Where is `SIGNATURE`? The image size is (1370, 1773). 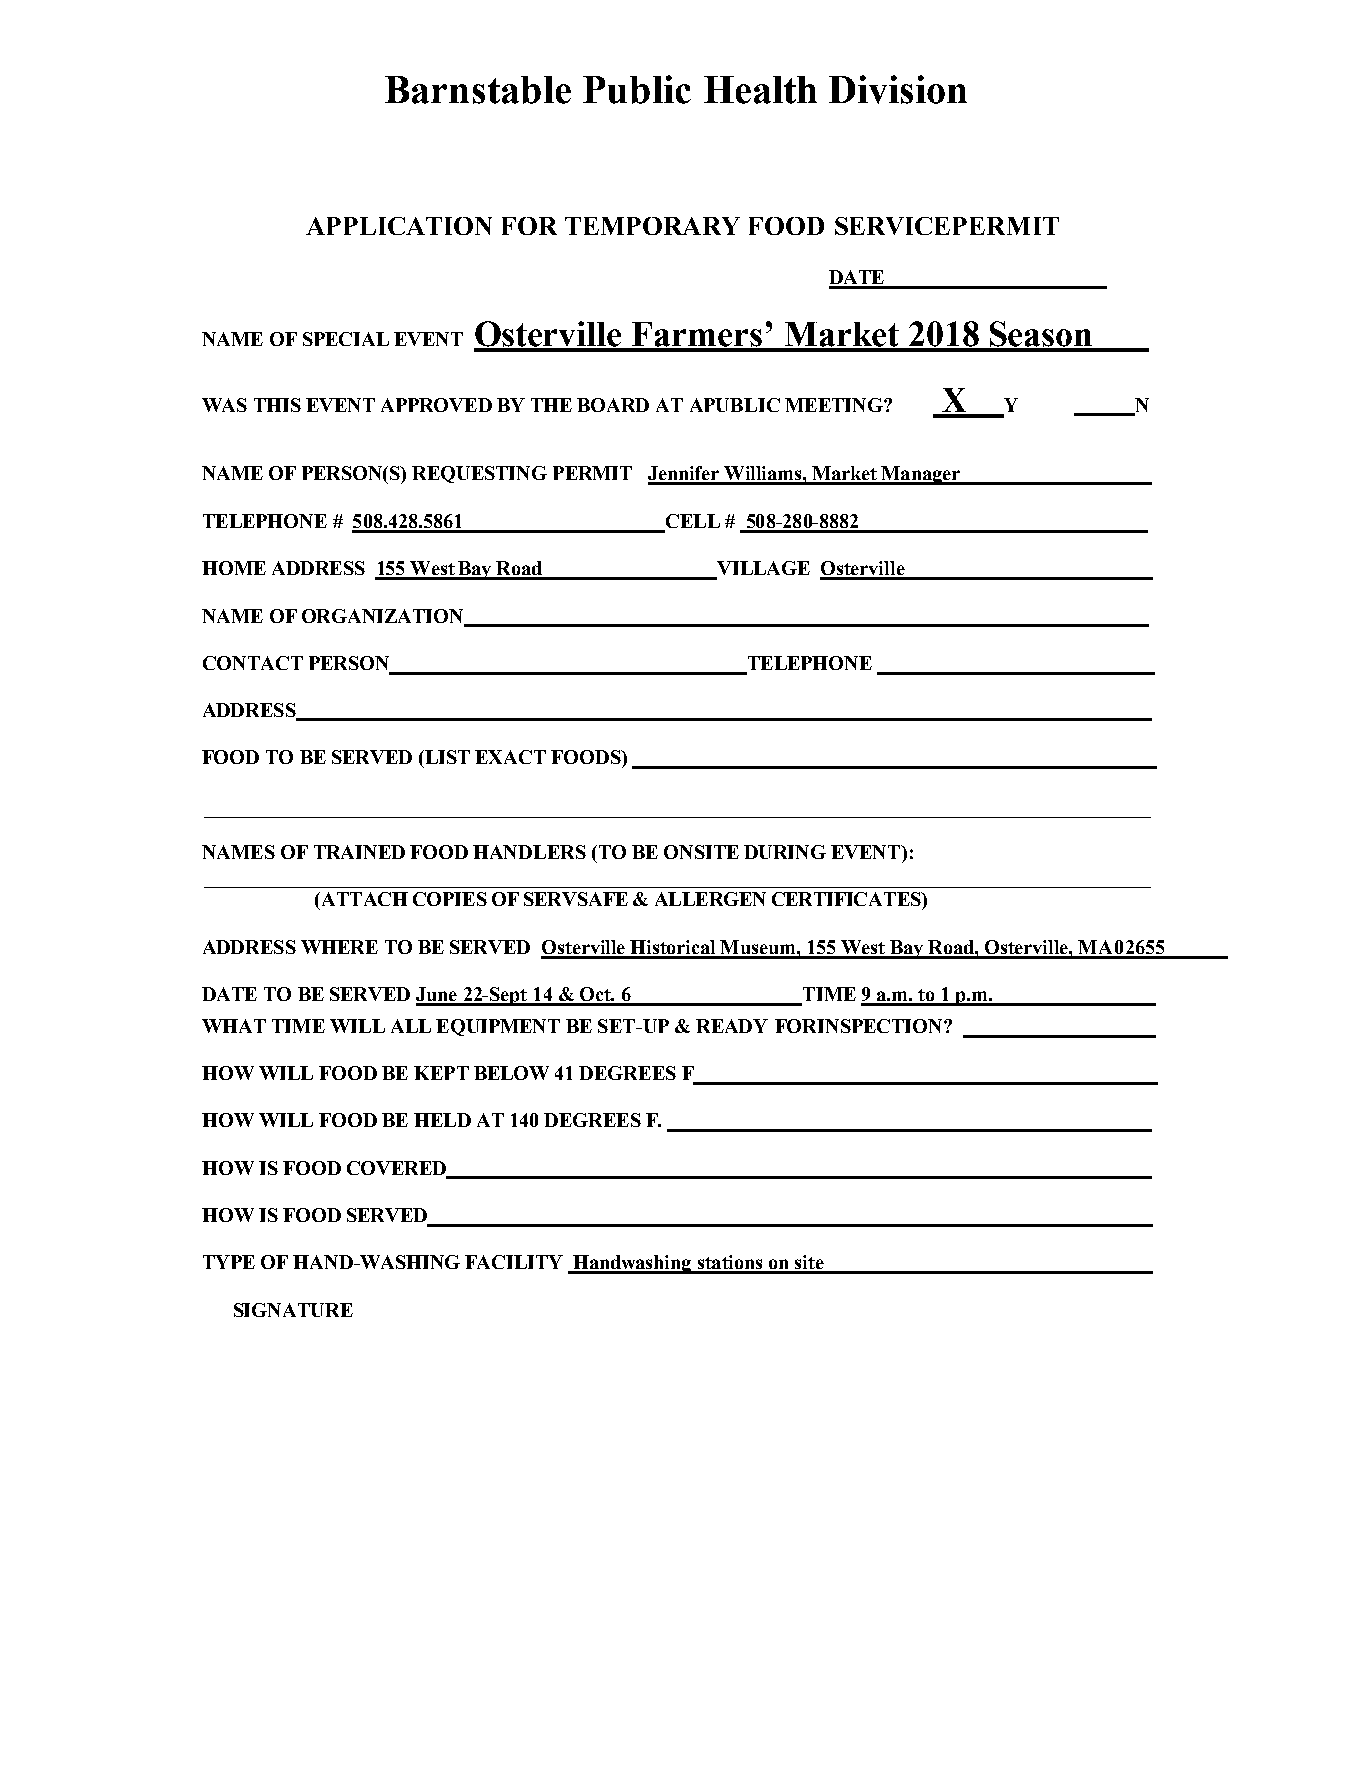 SIGNATURE is located at coordinates (293, 1310).
